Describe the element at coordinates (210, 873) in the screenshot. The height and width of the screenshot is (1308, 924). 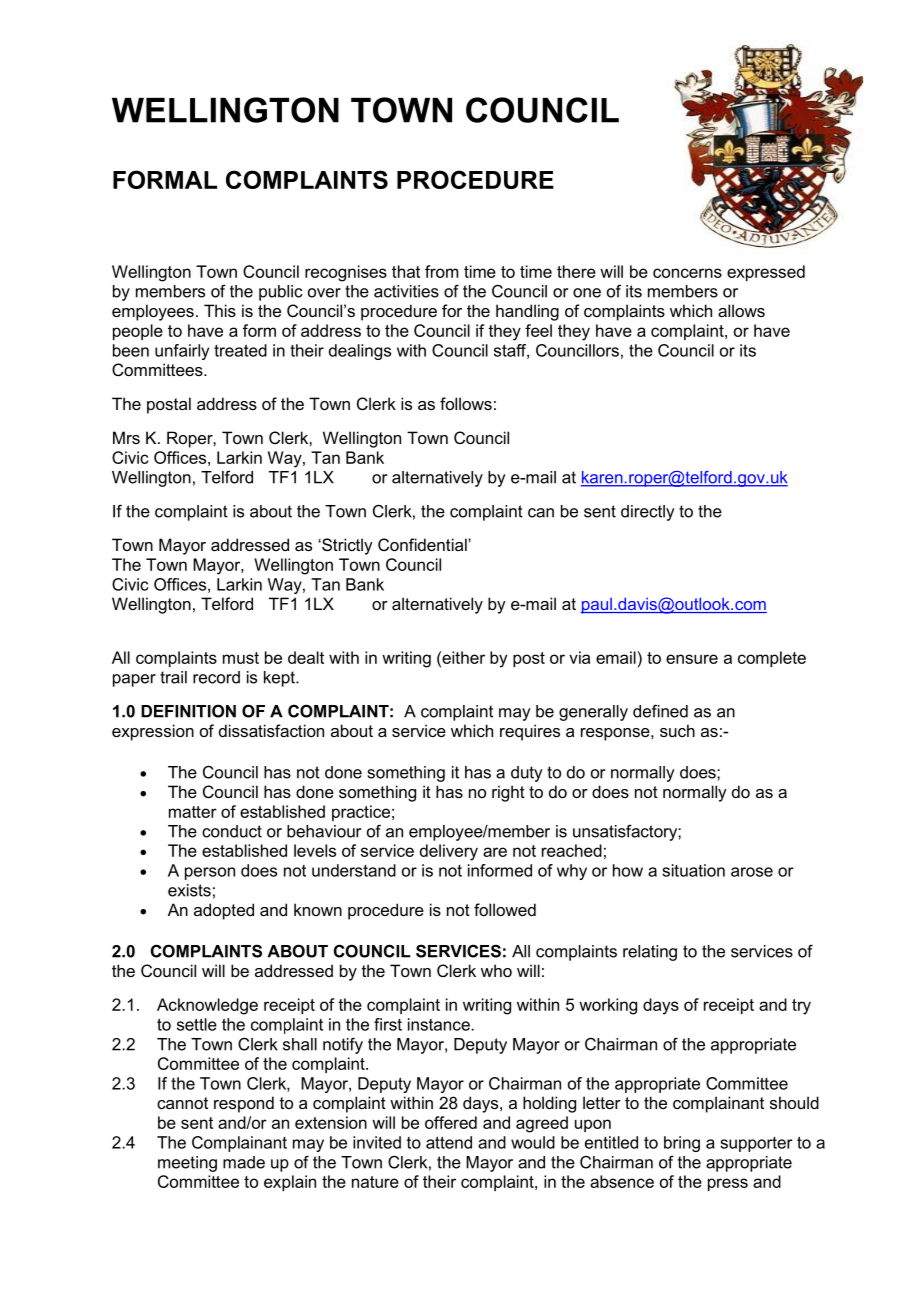
I see `person` at that location.
